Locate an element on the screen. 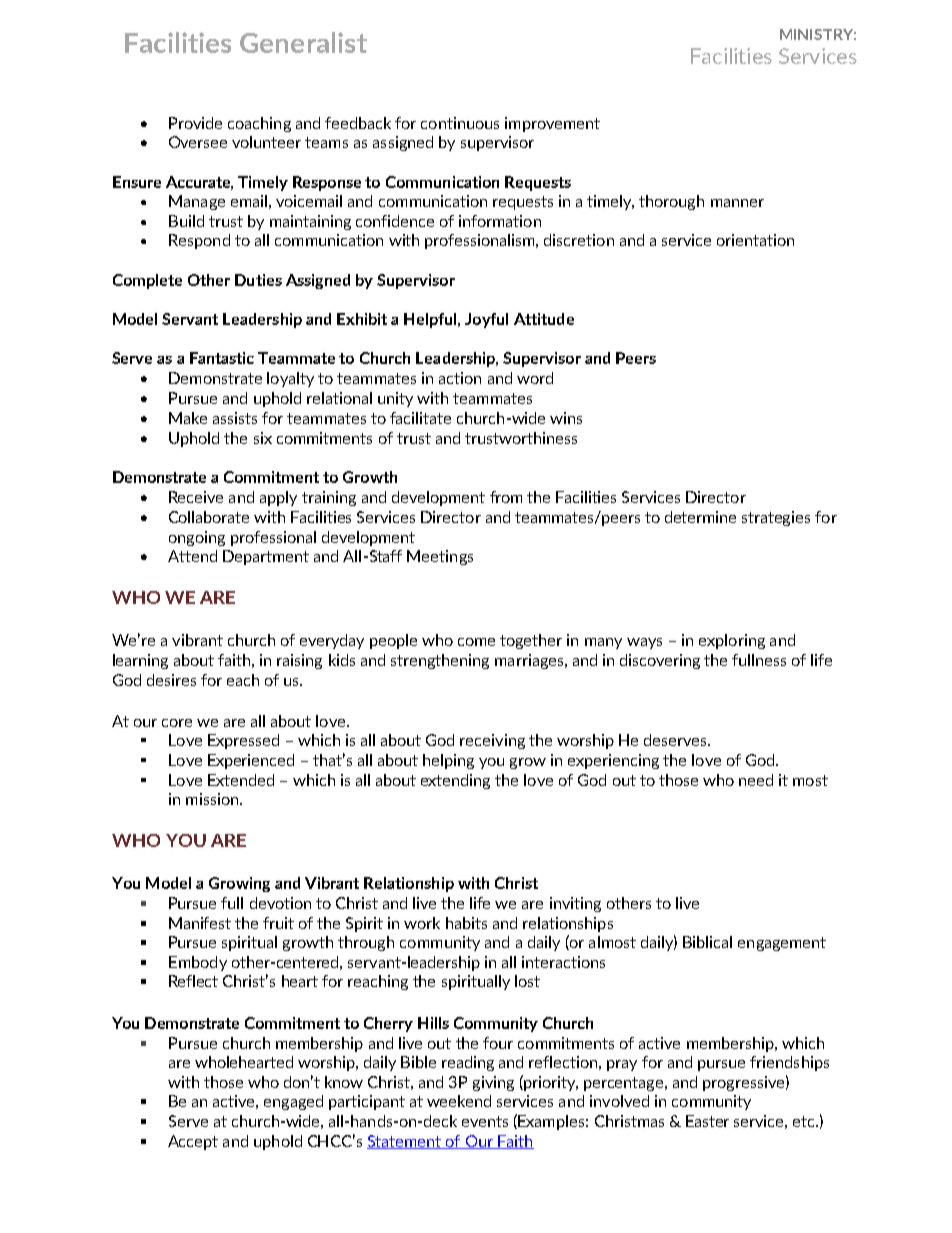  continuous is located at coordinates (460, 123).
